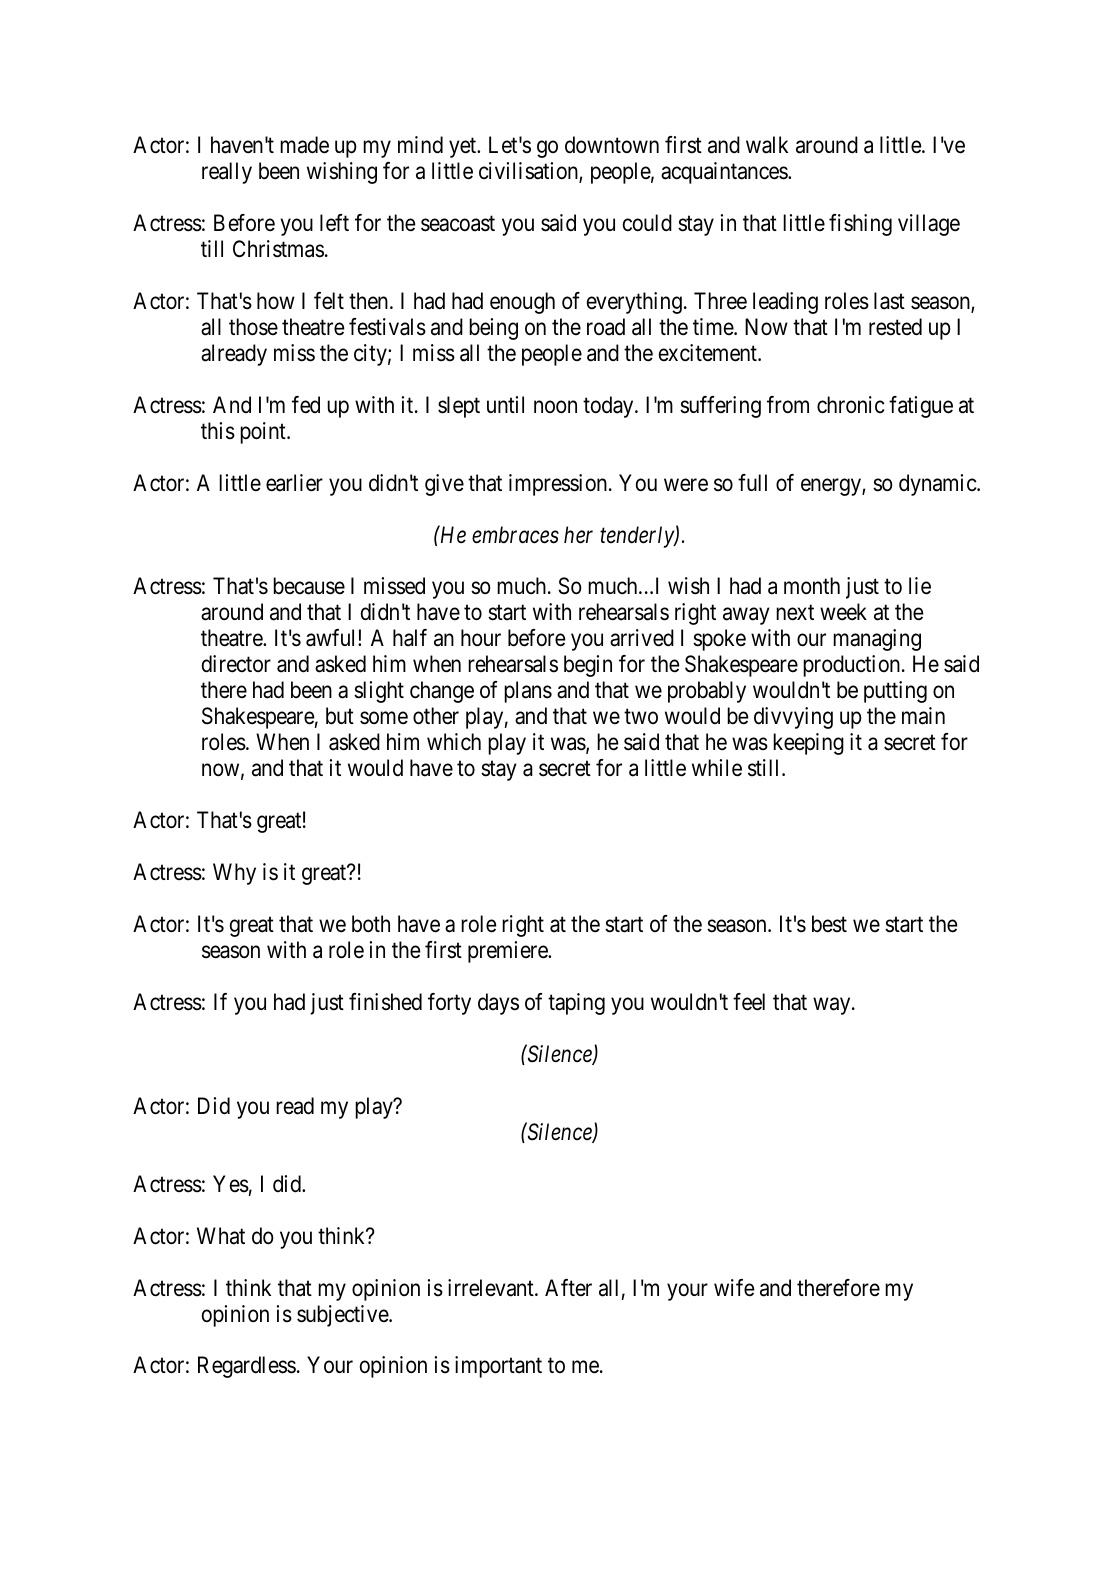 This screenshot has height=1584, width=1120. What do you see at coordinates (371, 924) in the screenshot?
I see `both` at bounding box center [371, 924].
